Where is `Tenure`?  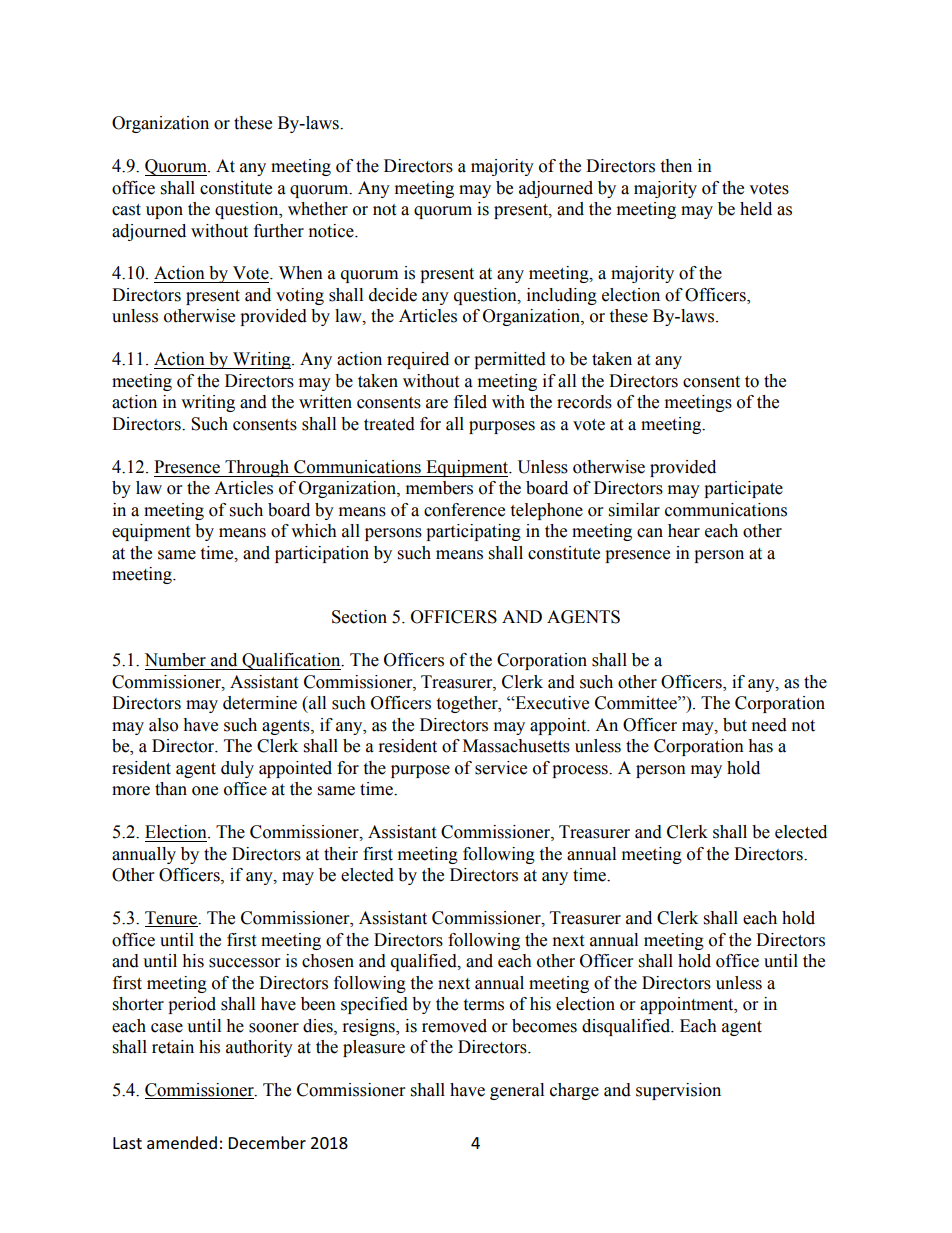 Tenure is located at coordinates (172, 919).
